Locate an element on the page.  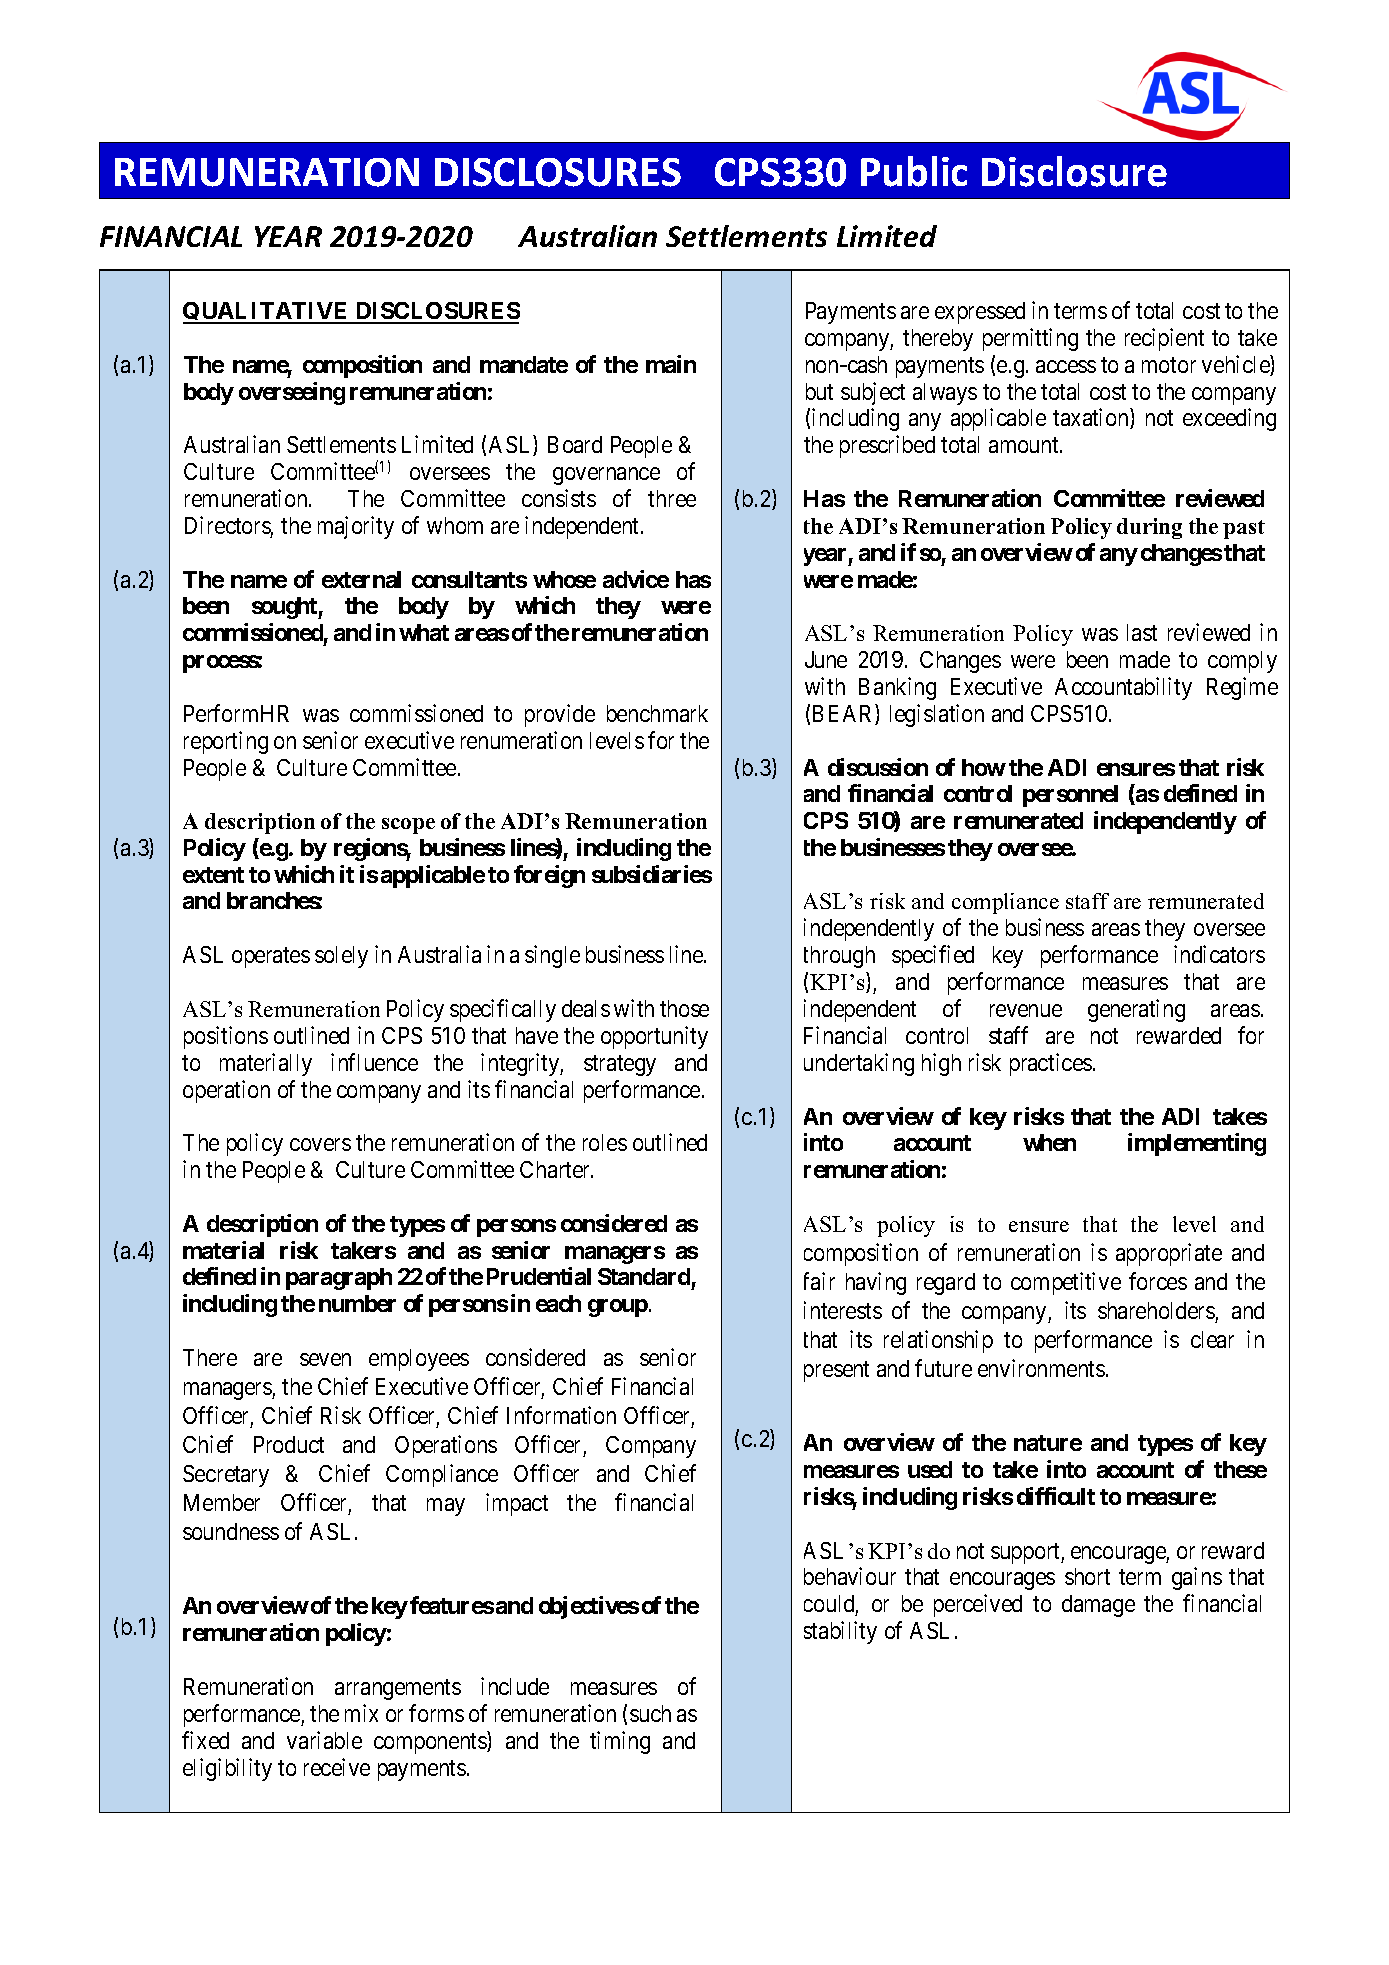
variable is located at coordinates (324, 1740).
